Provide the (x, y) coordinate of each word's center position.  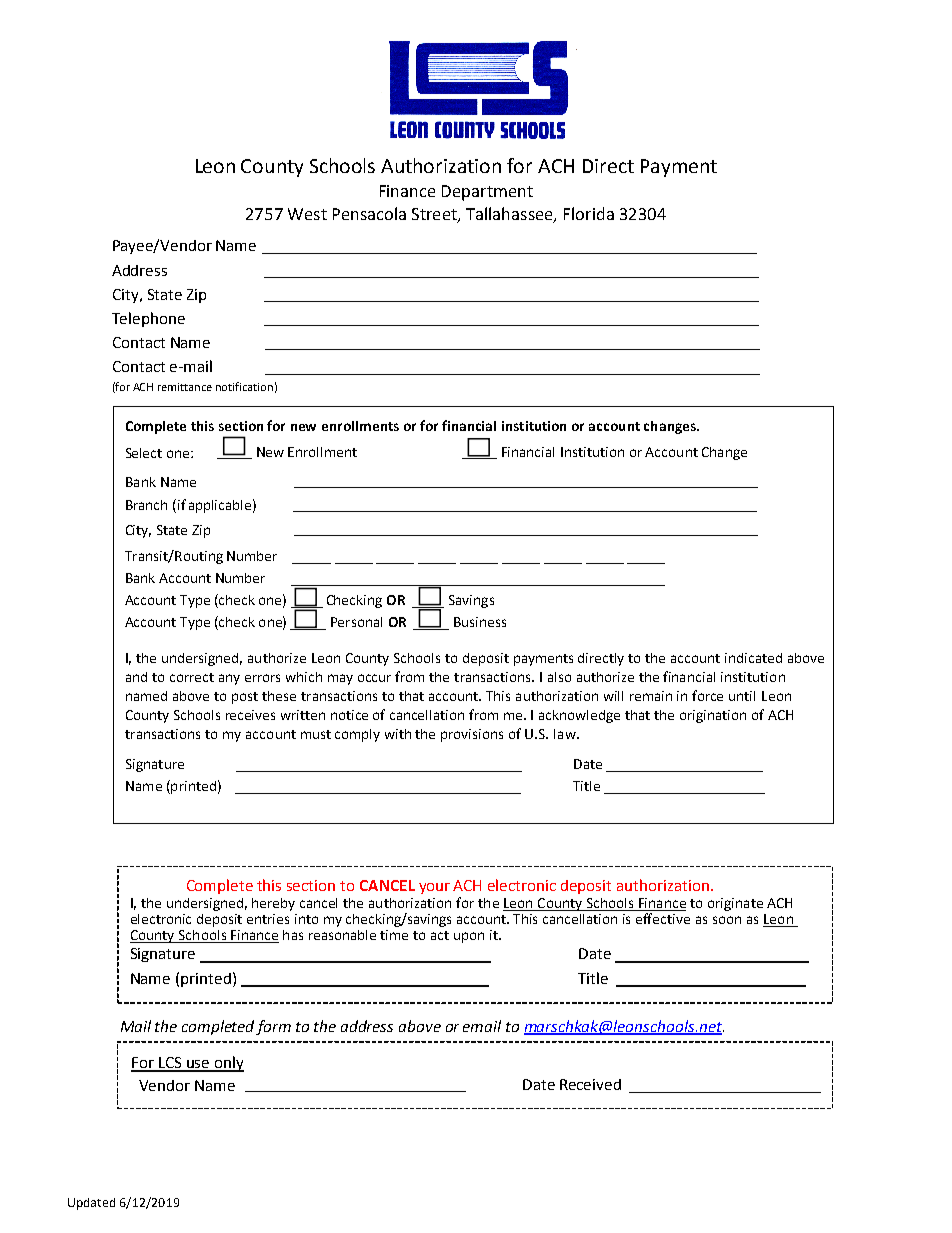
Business (480, 622)
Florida (589, 213)
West (307, 214)
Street (435, 215)
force (707, 695)
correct (192, 677)
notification (244, 386)
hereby (273, 904)
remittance (185, 387)
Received (590, 1084)
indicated (753, 658)
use (198, 1065)
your (434, 888)
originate (735, 904)
